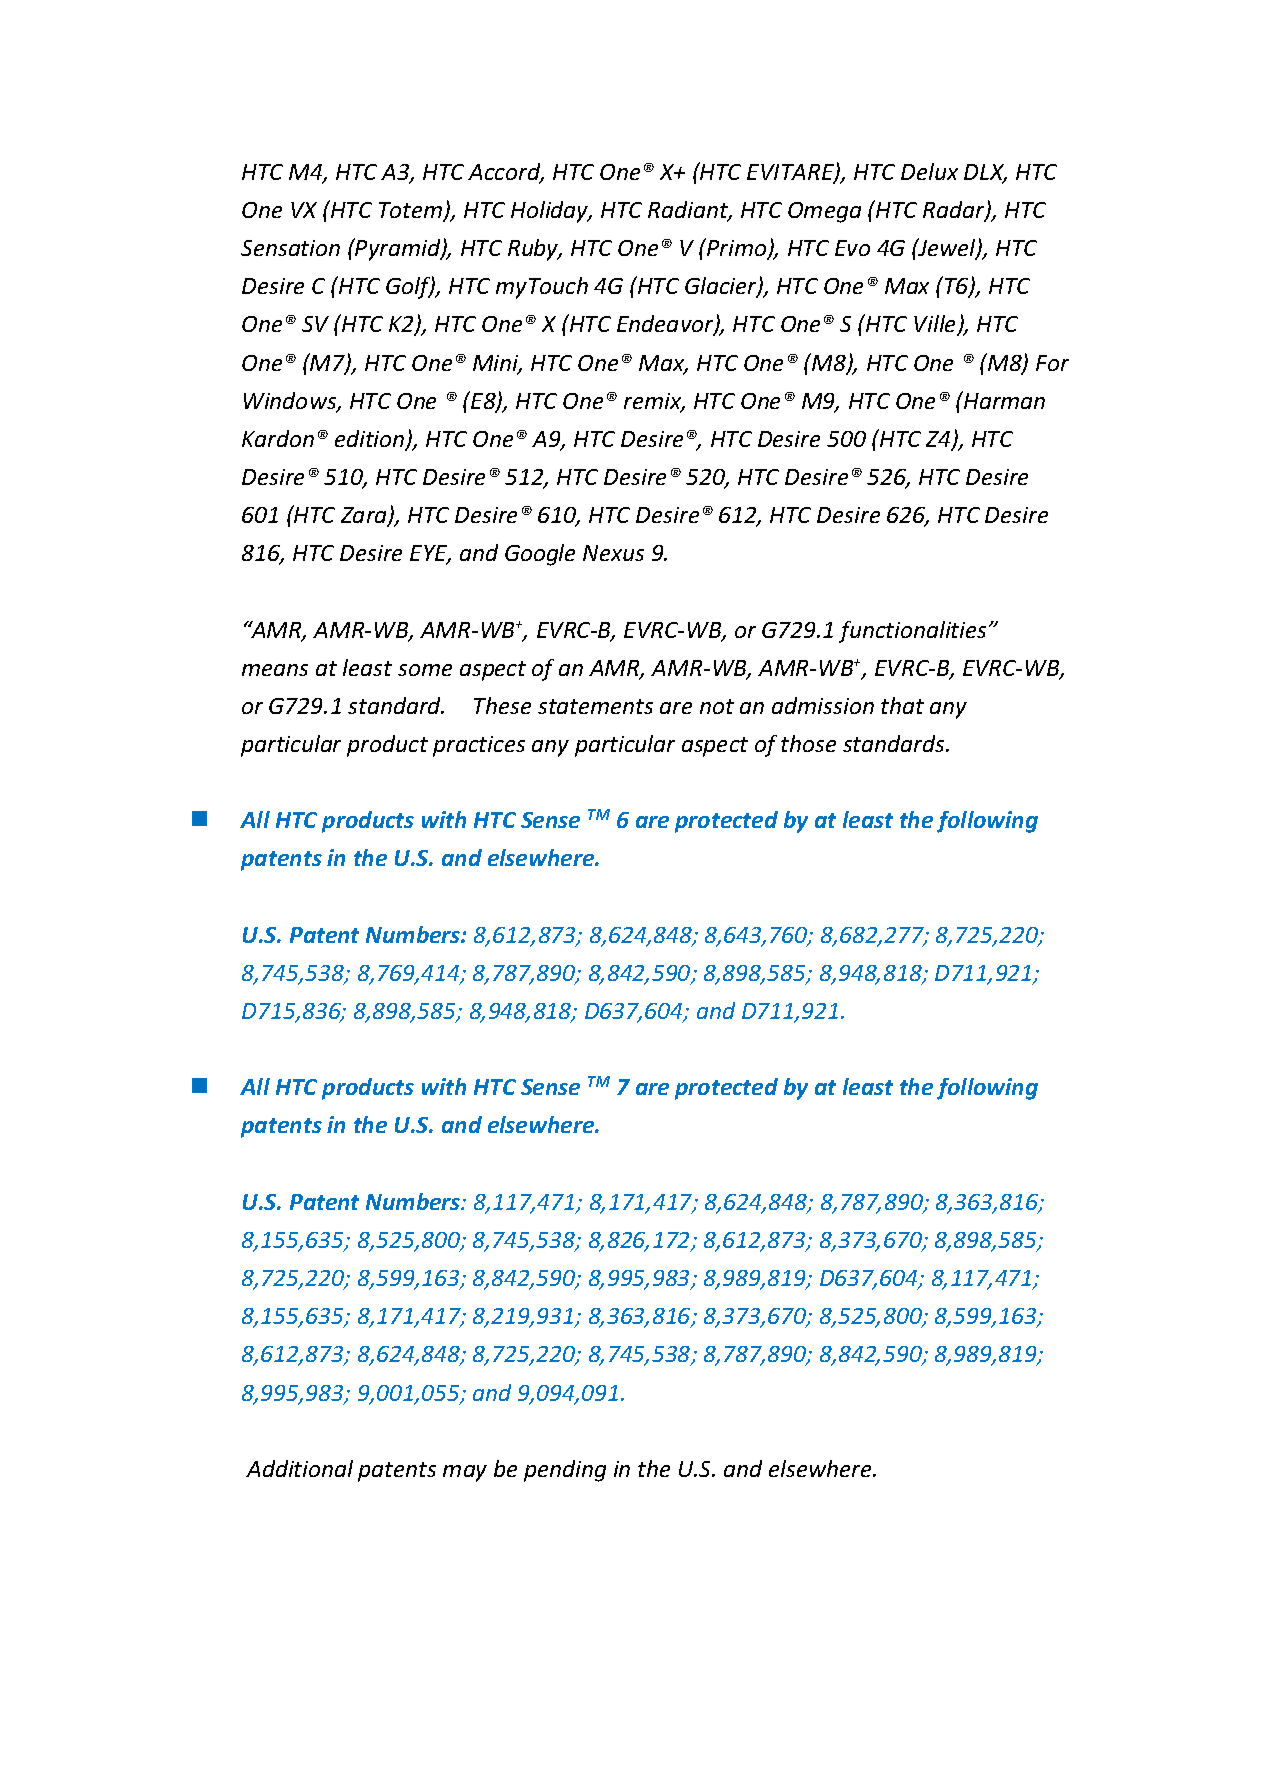 This image has width=1261, height=1784. What do you see at coordinates (613, 553) in the image?
I see `Nexus` at bounding box center [613, 553].
